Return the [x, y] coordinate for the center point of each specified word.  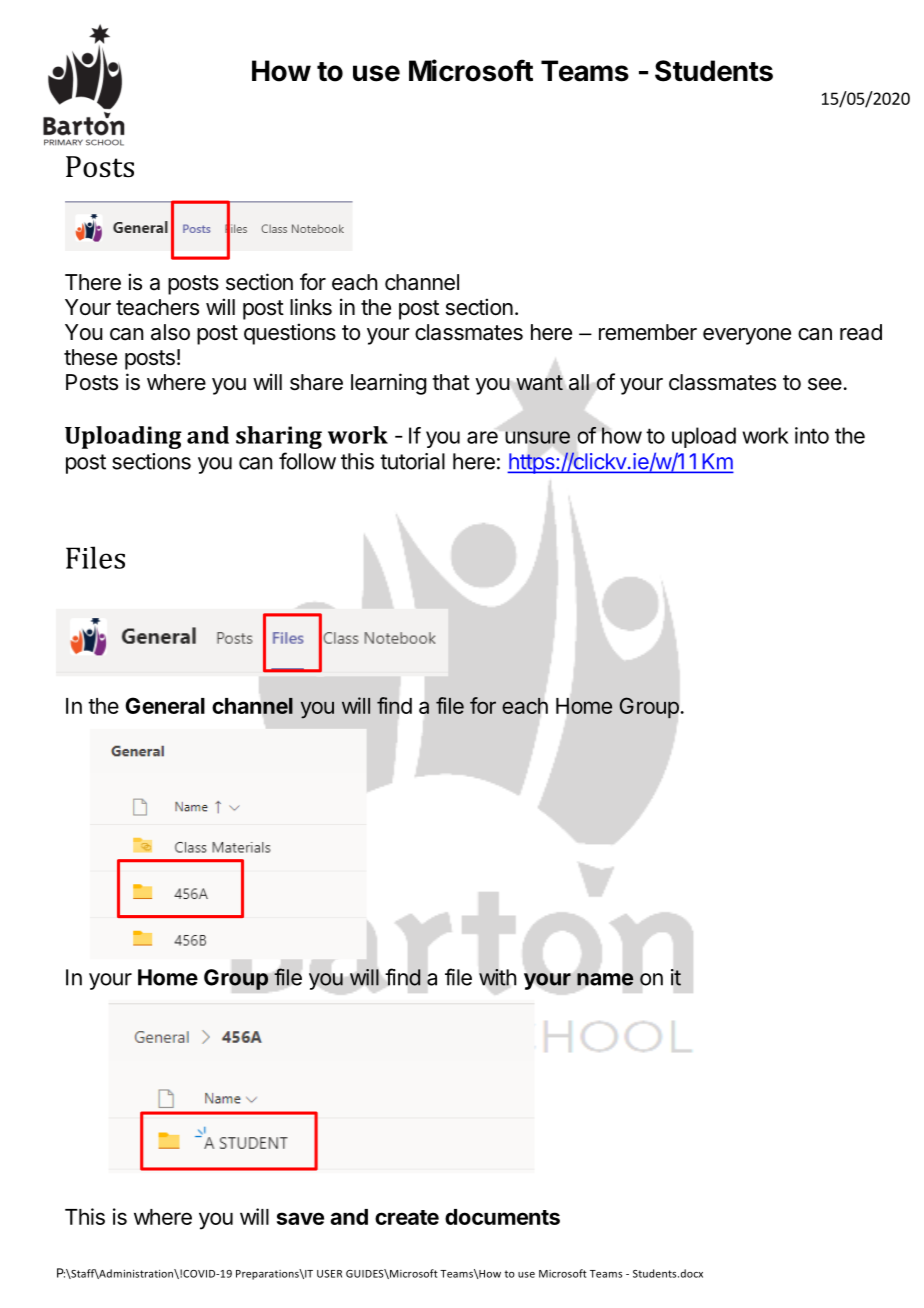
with [497, 977]
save [300, 1218]
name [605, 979]
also [170, 332]
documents [502, 1217]
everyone [747, 336]
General [165, 705]
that [451, 382]
